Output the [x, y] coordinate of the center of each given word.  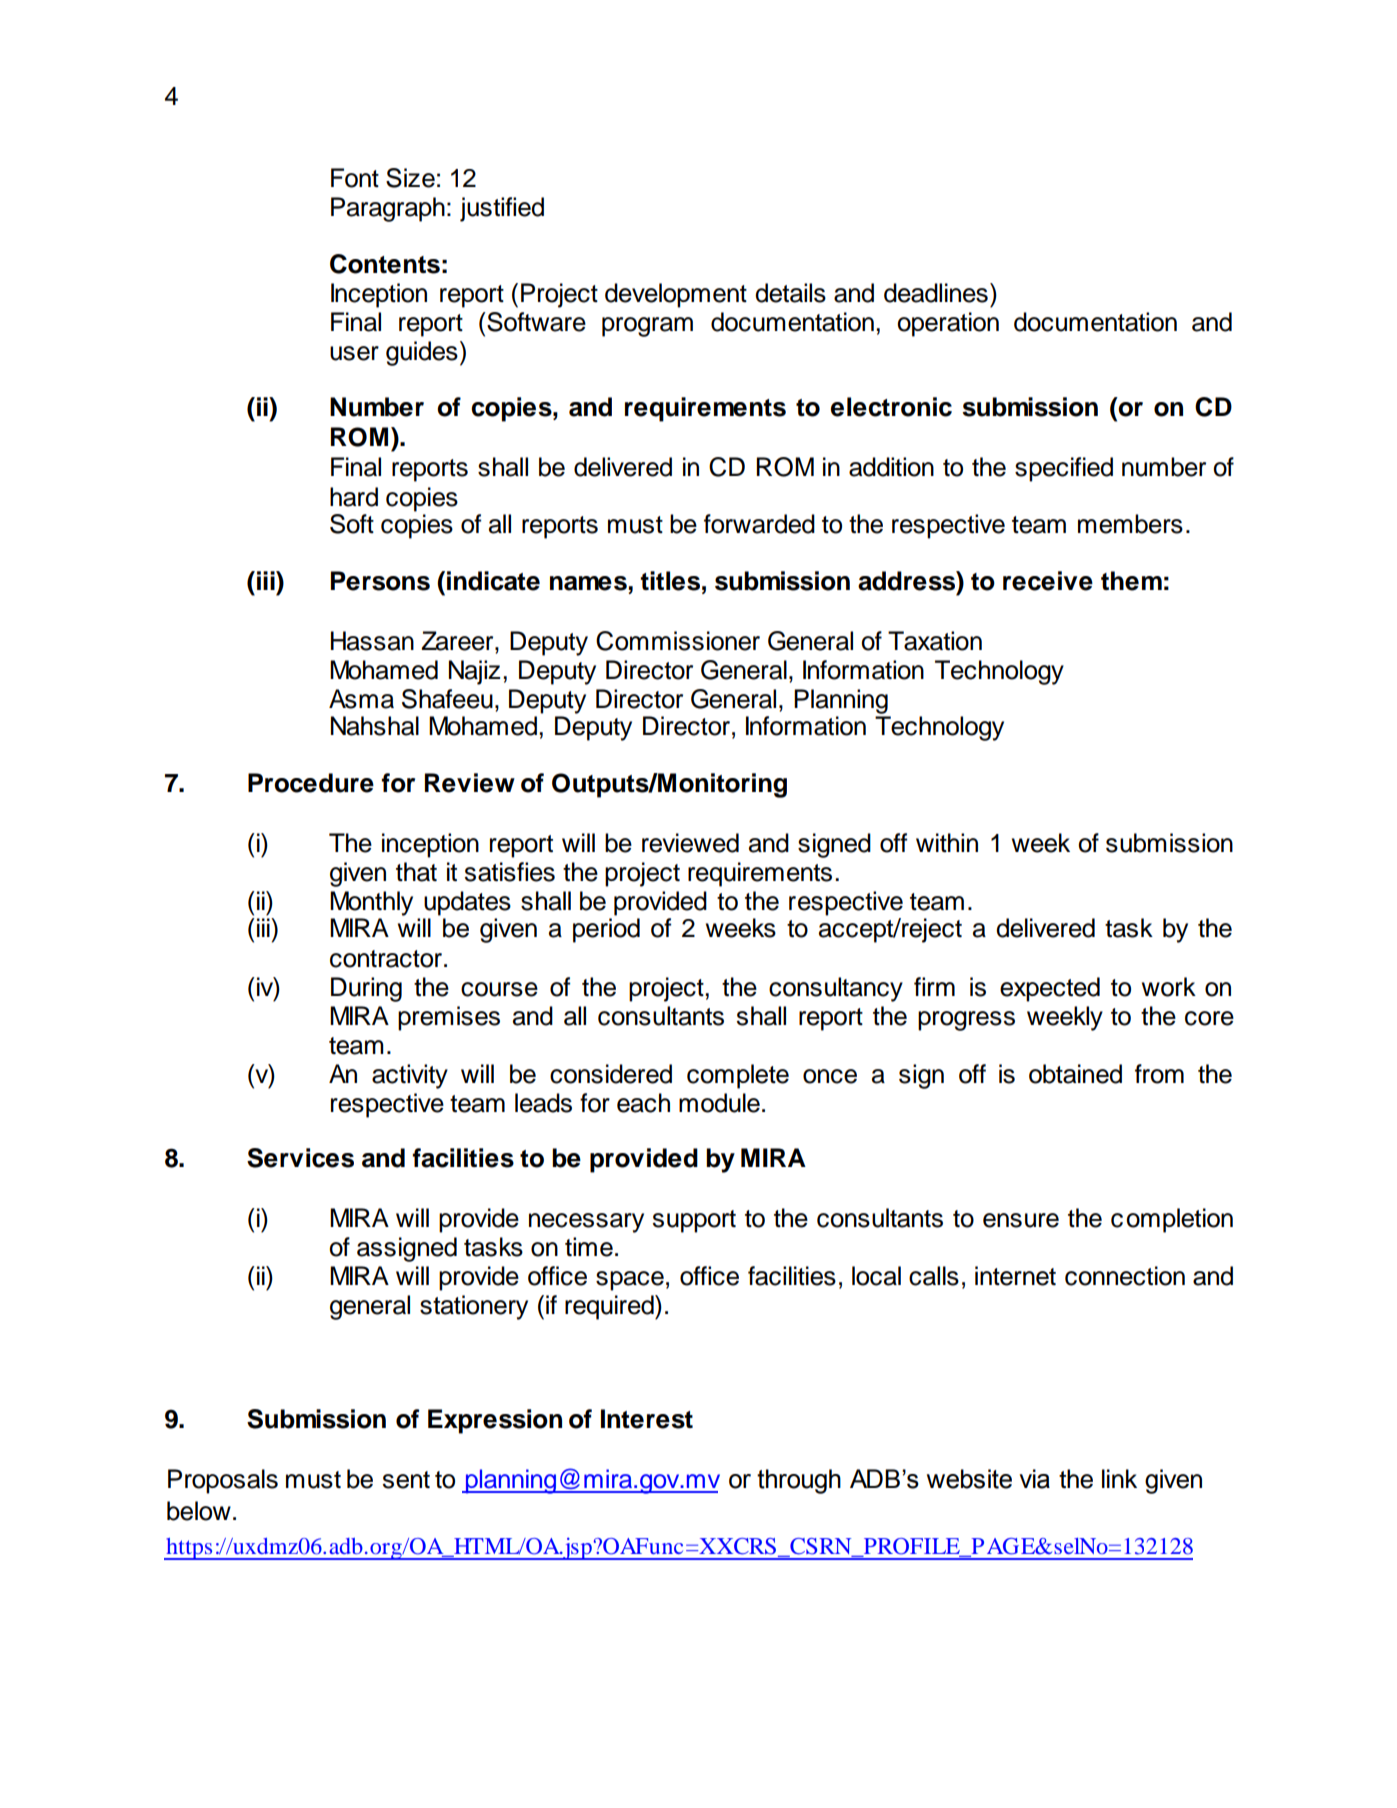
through [799, 1481]
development [676, 295]
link [1119, 1478]
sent [406, 1480]
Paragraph [388, 209]
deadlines [936, 293]
